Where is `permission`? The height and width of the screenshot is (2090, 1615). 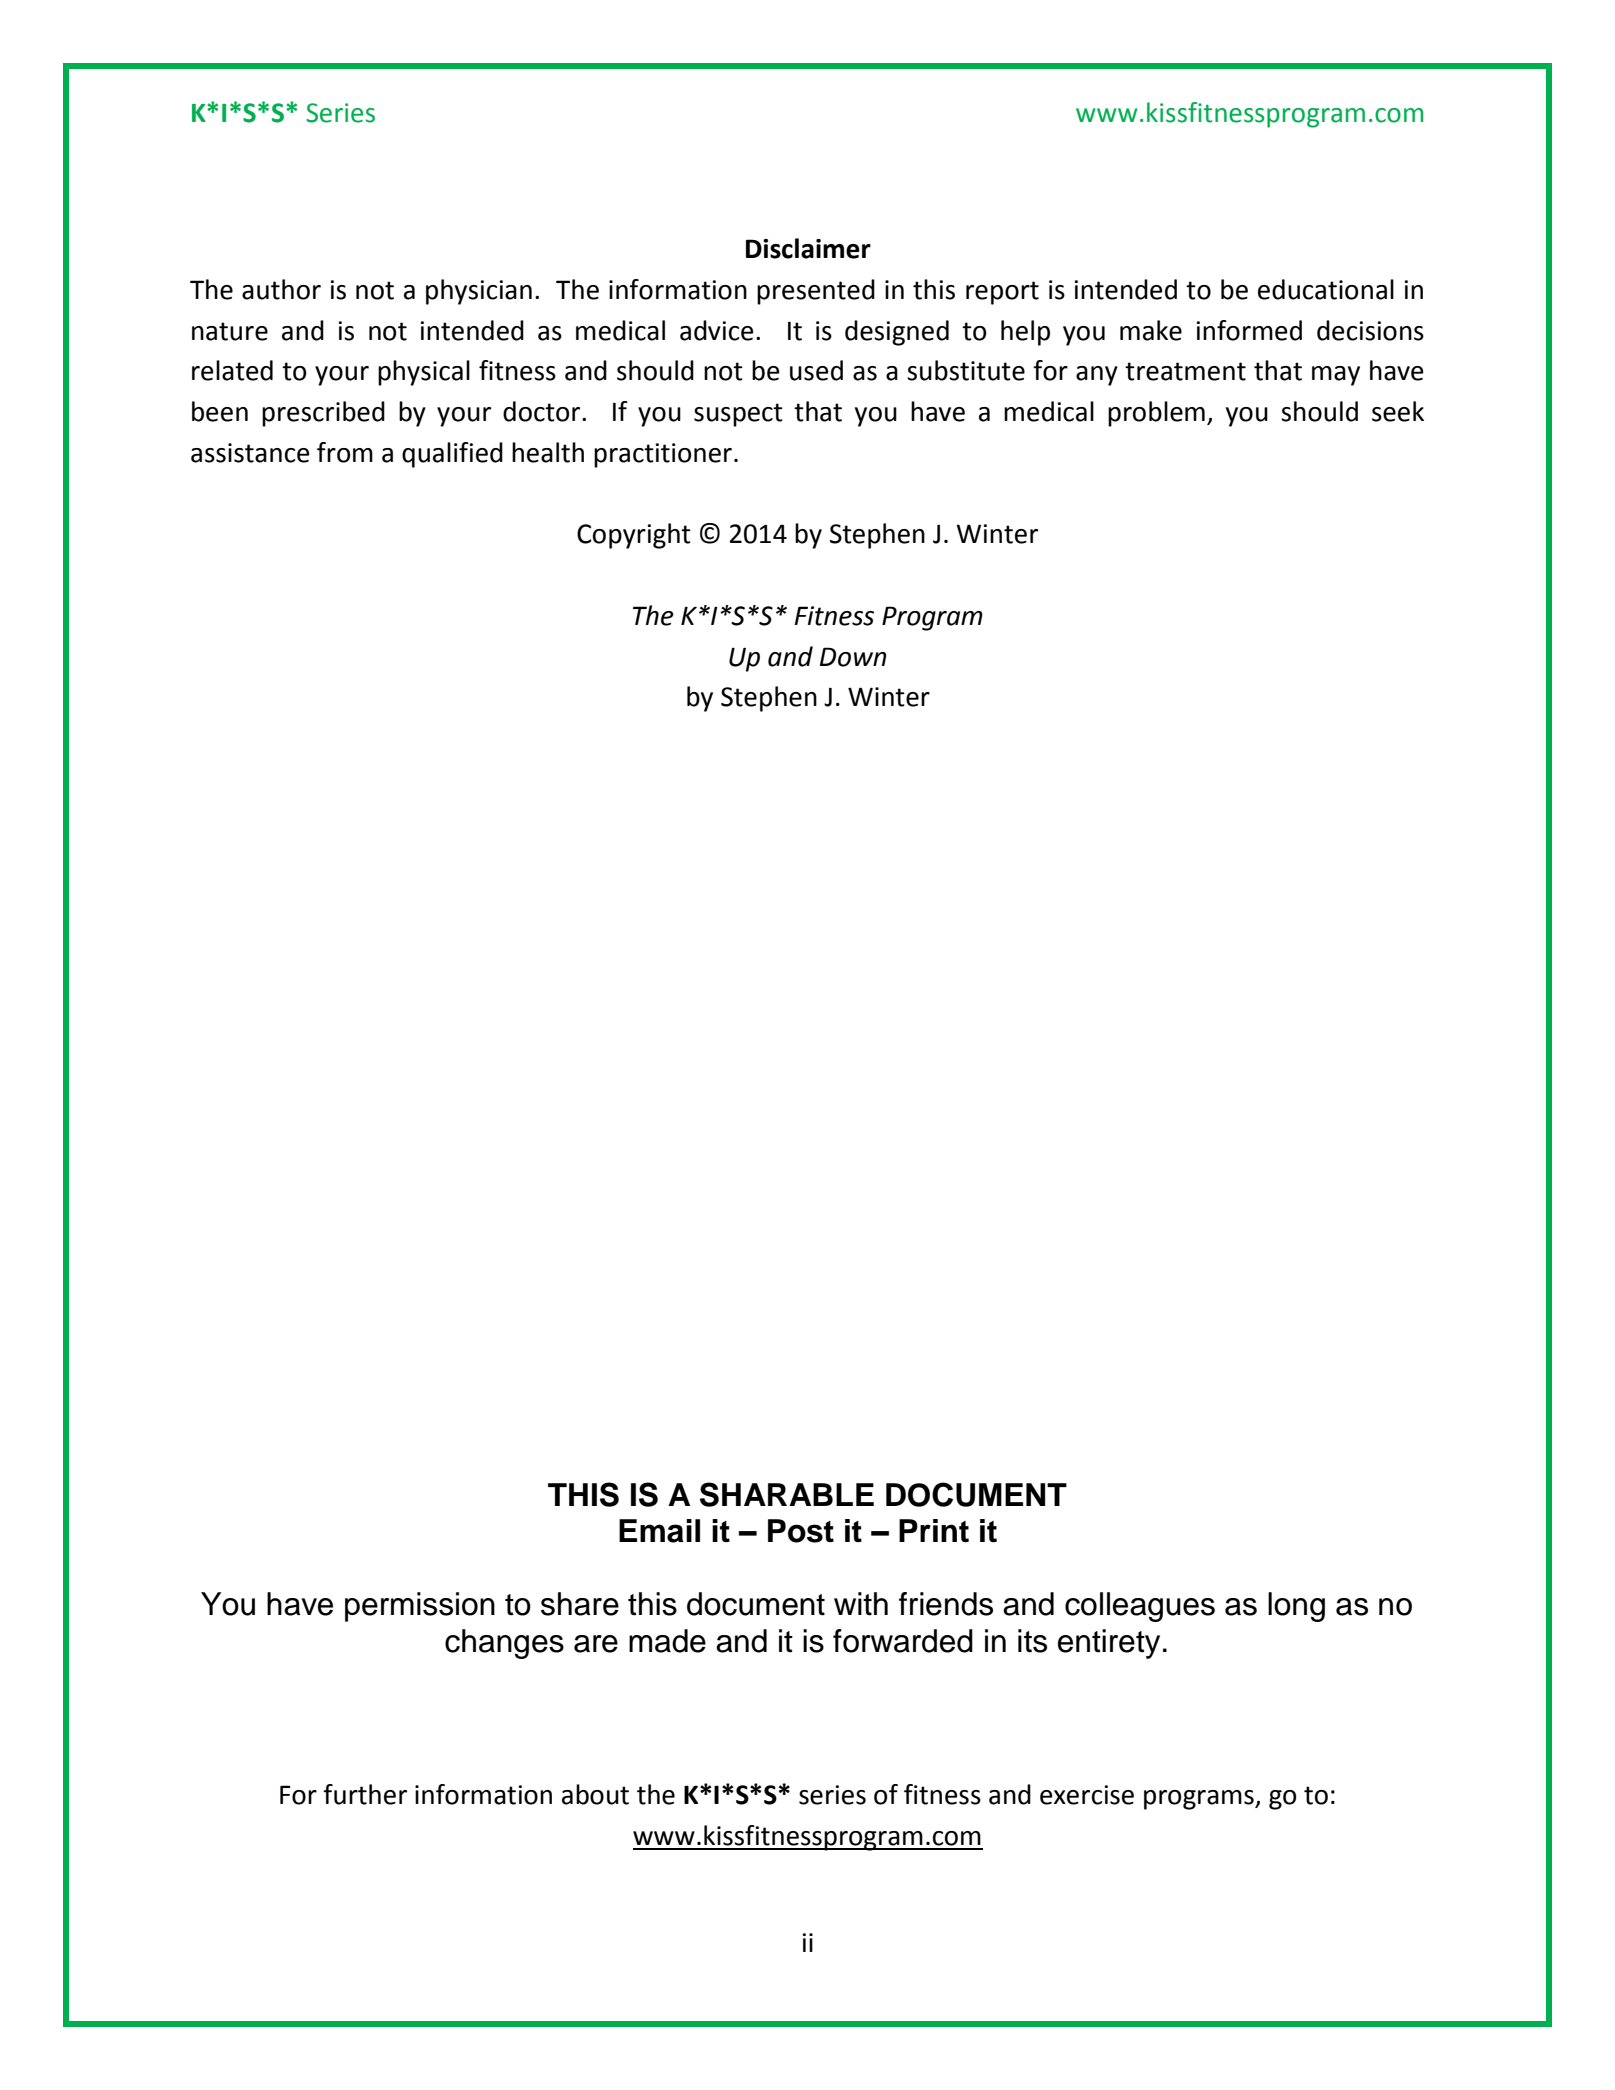
permission is located at coordinates (420, 1607).
